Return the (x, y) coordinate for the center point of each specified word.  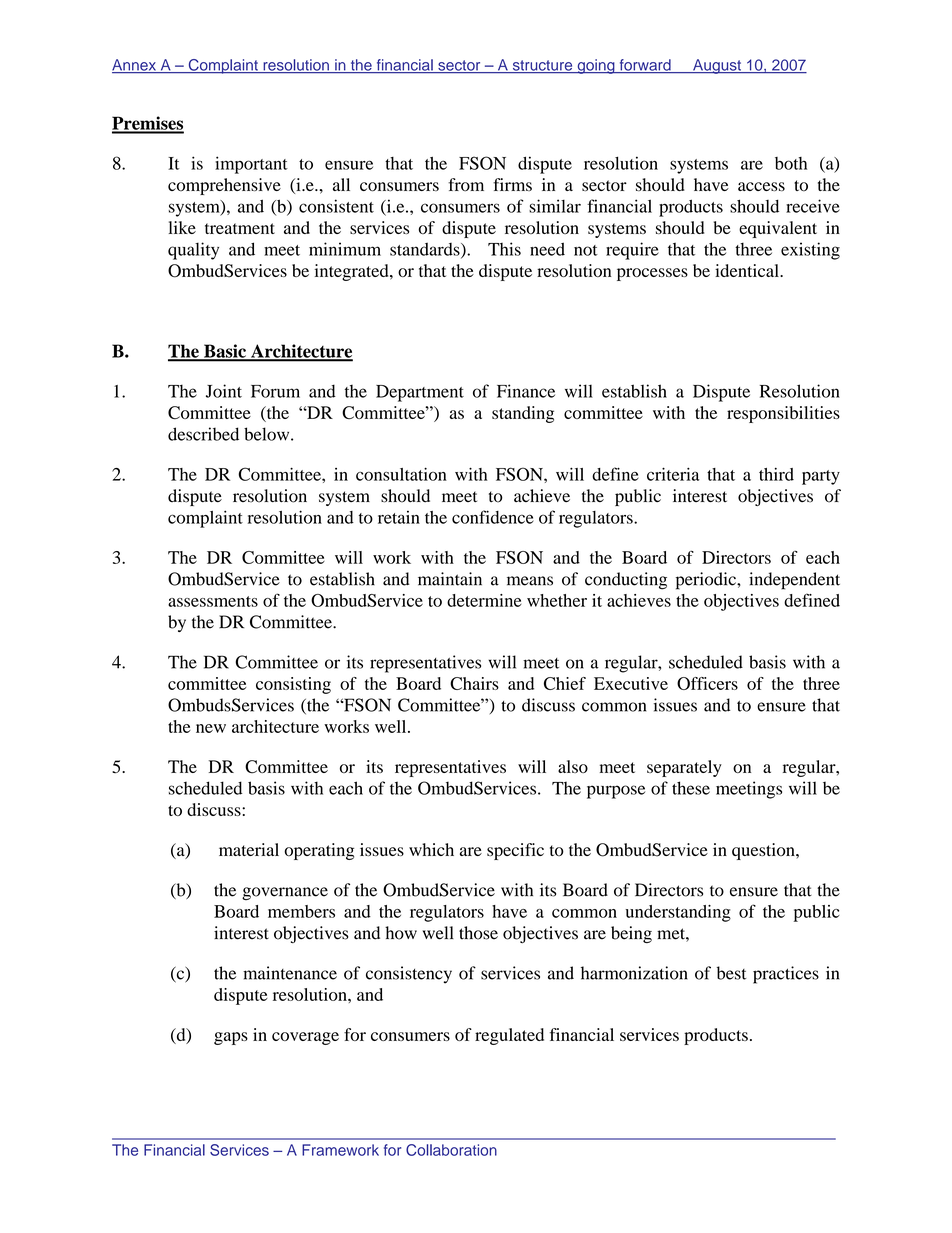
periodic (707, 581)
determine (484, 600)
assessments (213, 601)
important (251, 165)
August (717, 66)
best (731, 973)
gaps (231, 1038)
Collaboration (451, 1150)
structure (542, 66)
